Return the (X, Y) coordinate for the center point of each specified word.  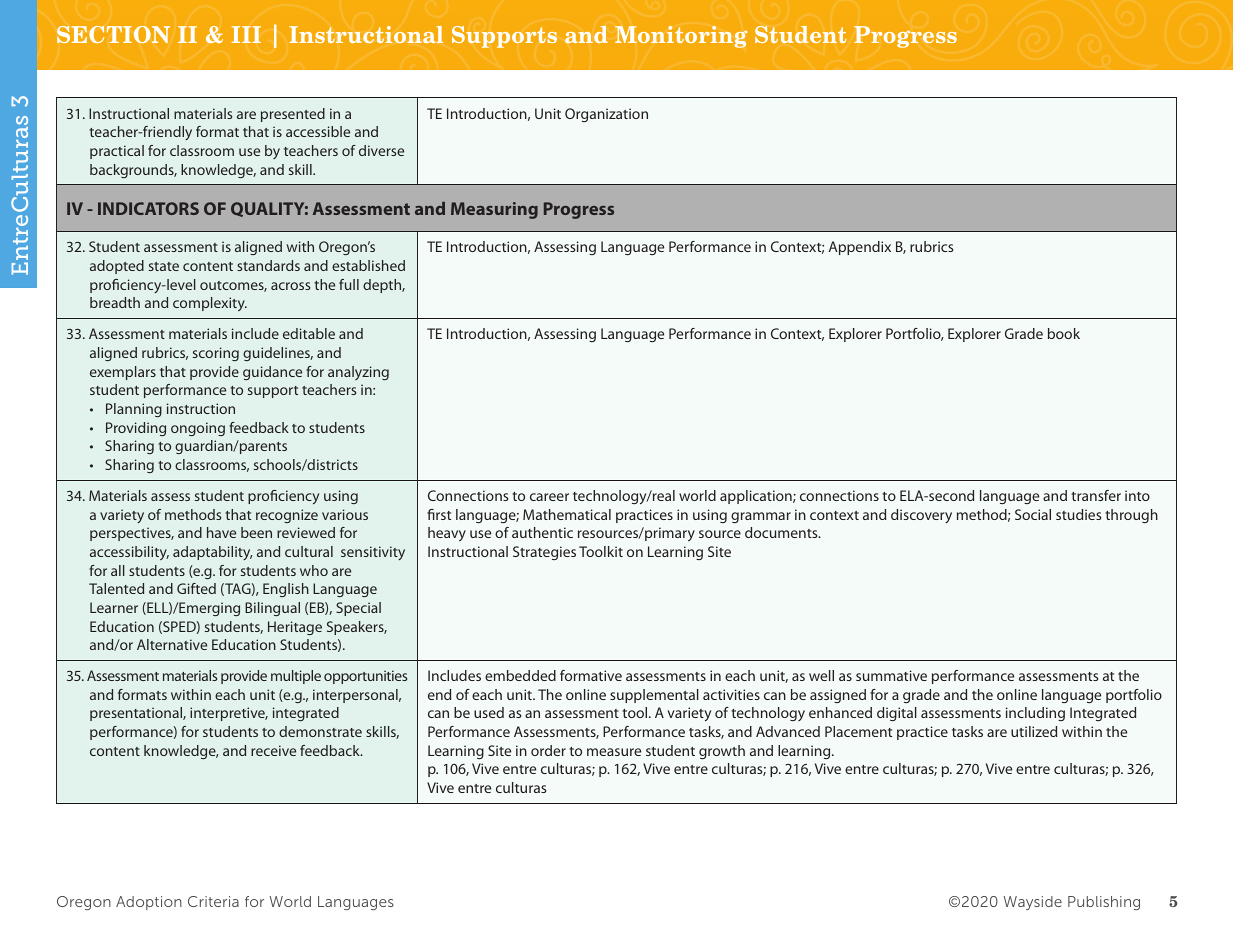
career (549, 497)
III (246, 34)
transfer (1096, 495)
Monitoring (681, 37)
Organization (606, 115)
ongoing (198, 429)
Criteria (213, 901)
